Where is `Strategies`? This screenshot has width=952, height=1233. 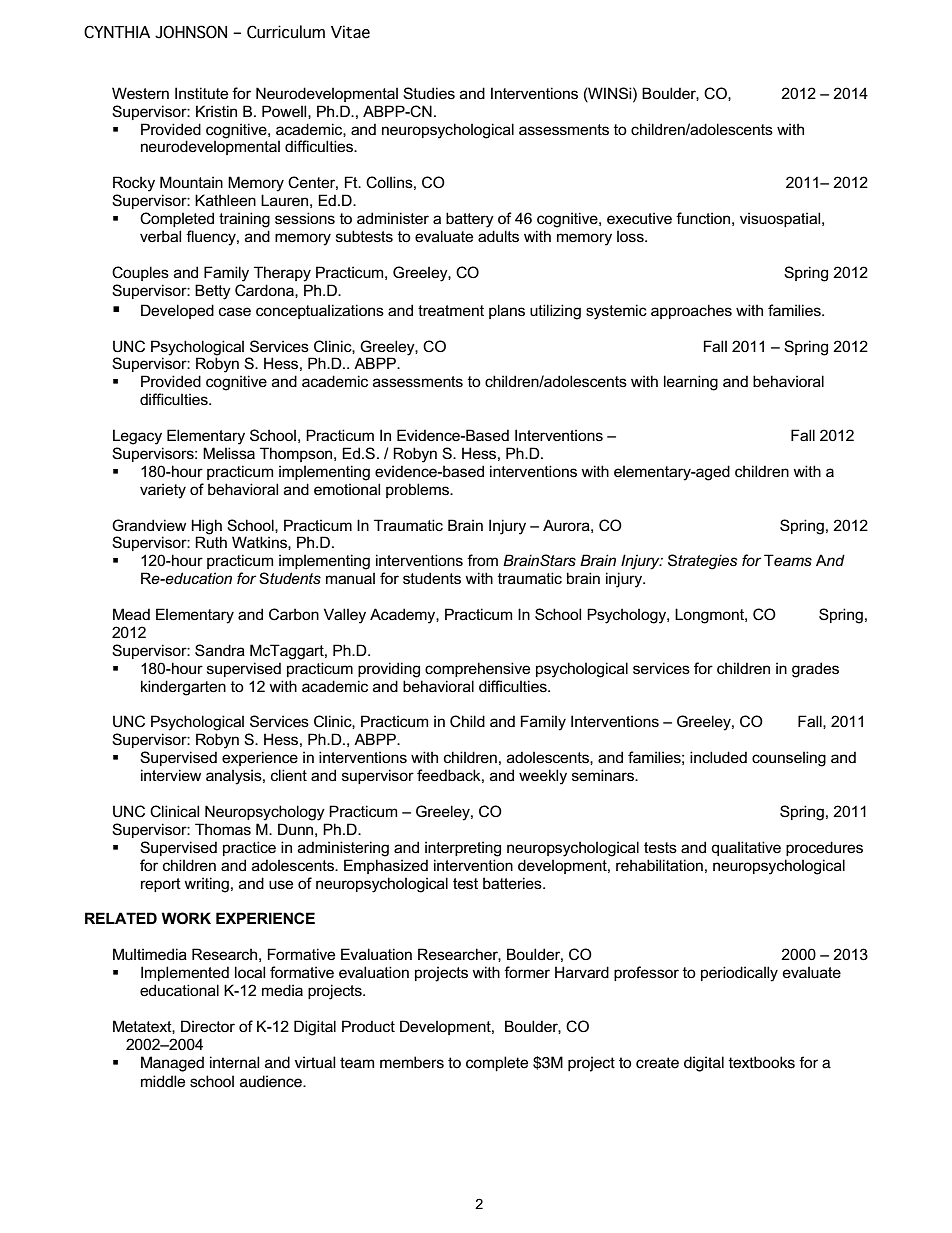
Strategies is located at coordinates (702, 562).
